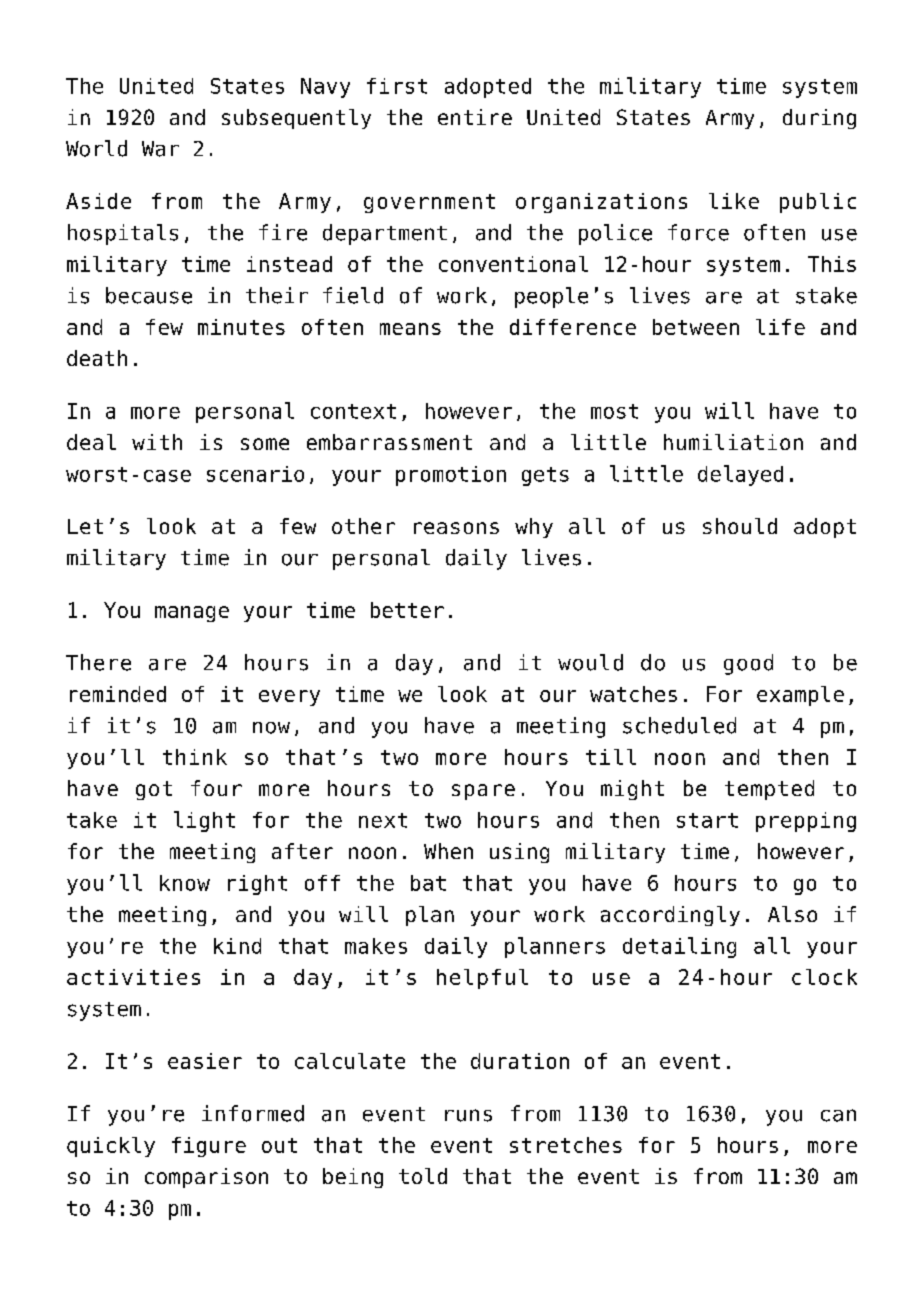  I want to click on means, so click(410, 329).
